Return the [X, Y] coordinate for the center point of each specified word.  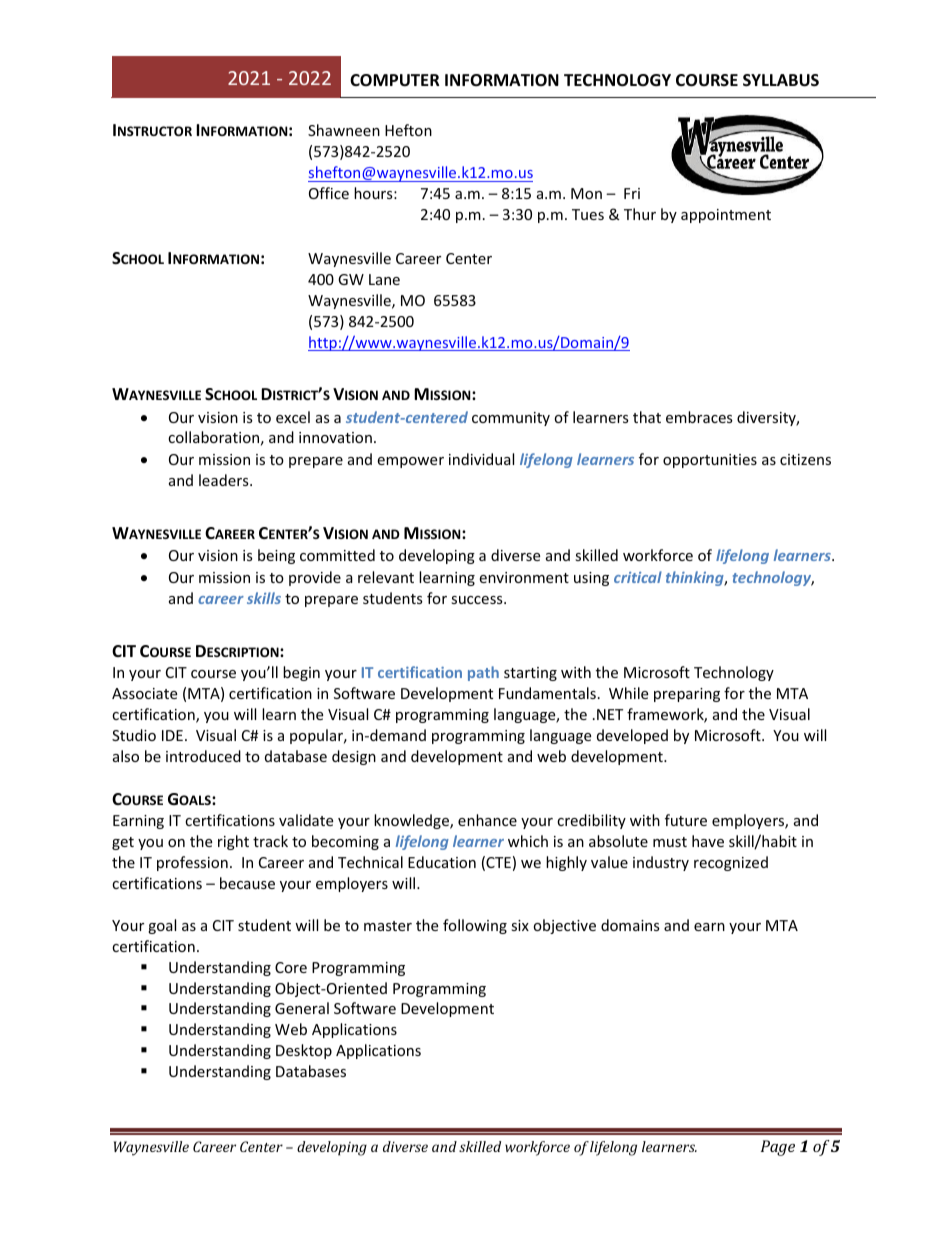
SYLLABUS [781, 80]
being [276, 556]
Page [778, 1148]
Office [329, 193]
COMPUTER [395, 80]
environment [524, 577]
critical [638, 577]
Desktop [304, 1051]
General [302, 1008]
